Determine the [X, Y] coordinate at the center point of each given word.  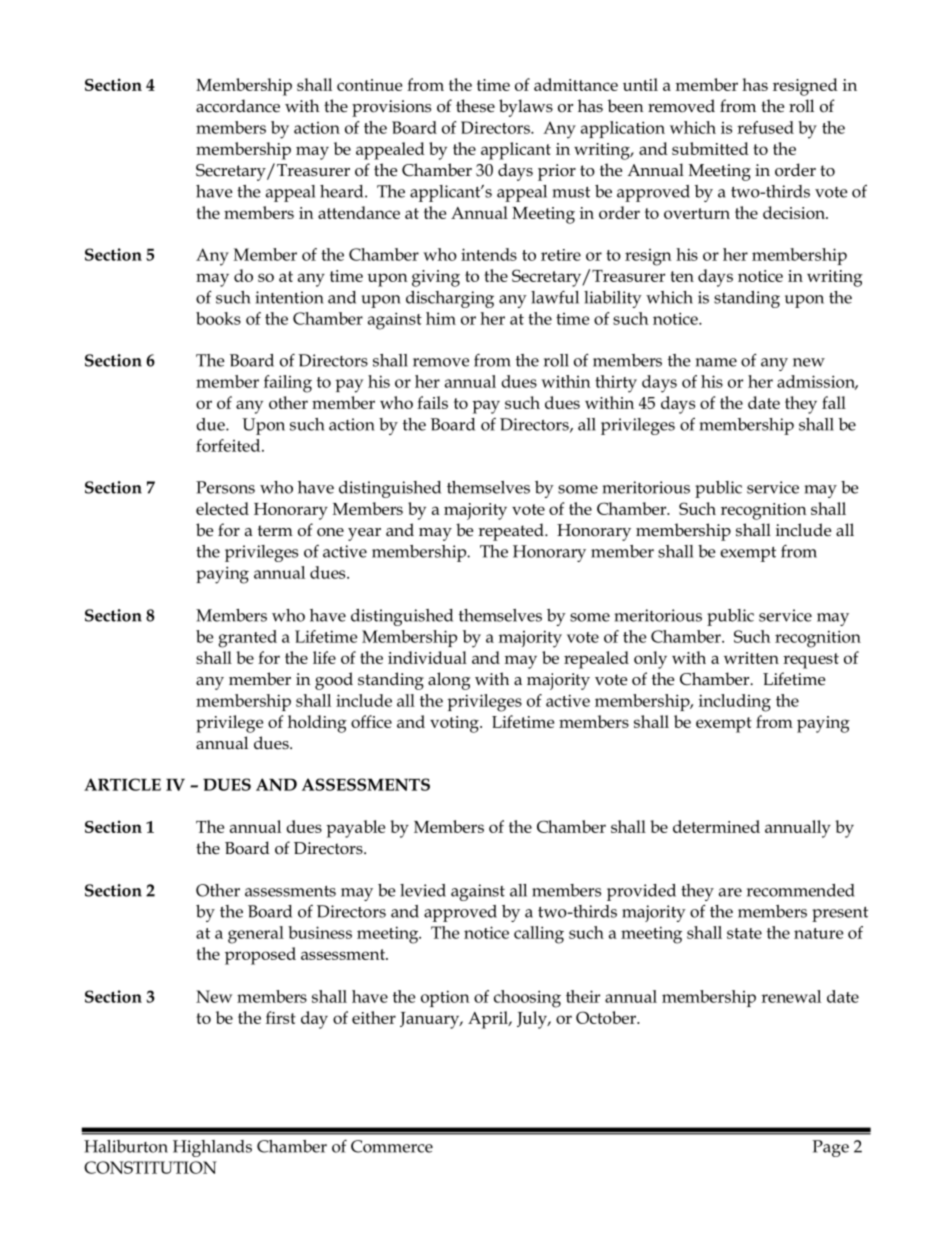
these [475, 106]
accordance [238, 106]
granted [247, 639]
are [730, 892]
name [716, 362]
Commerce [392, 1146]
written [751, 658]
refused [765, 127]
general [256, 935]
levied [423, 890]
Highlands [212, 1148]
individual [427, 657]
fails [432, 402]
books [218, 318]
